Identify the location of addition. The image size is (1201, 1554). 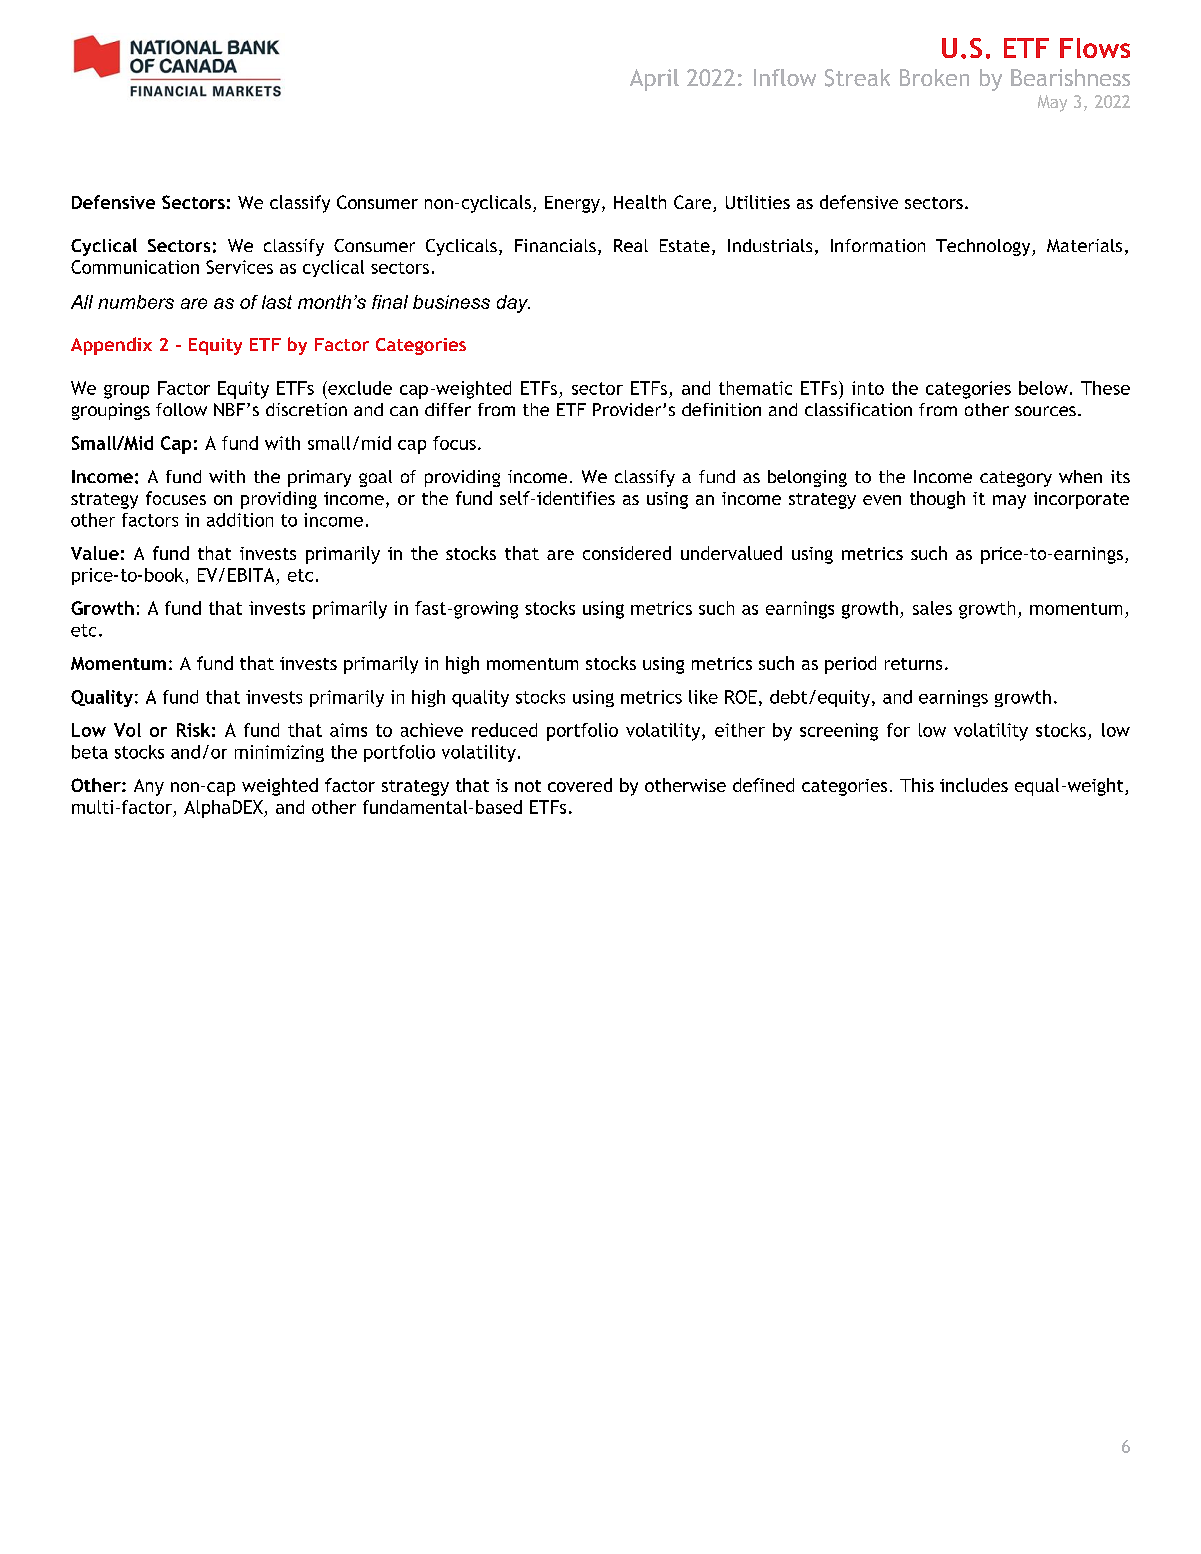
(240, 520).
